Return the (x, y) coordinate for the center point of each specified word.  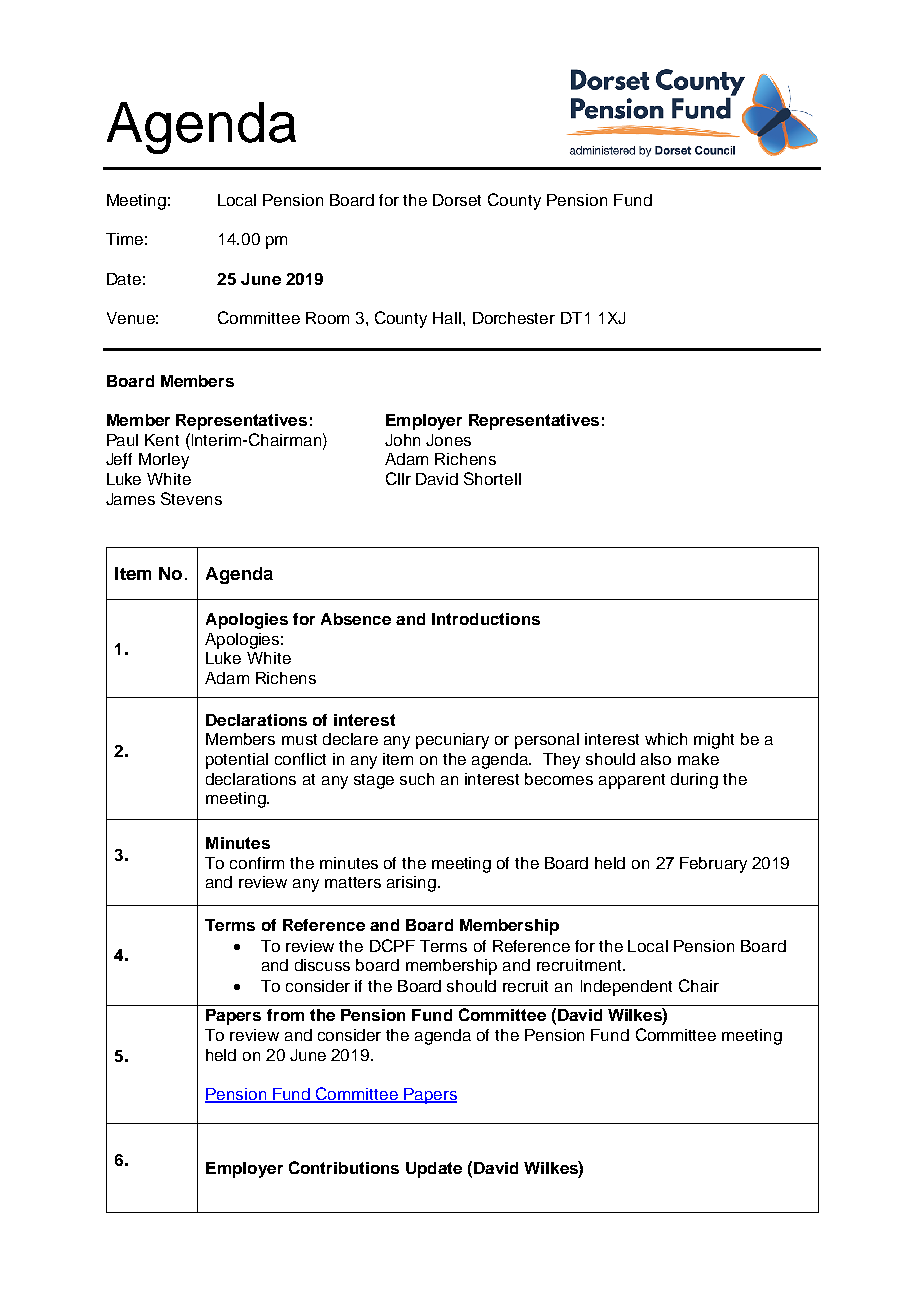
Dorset (457, 200)
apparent (632, 781)
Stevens (191, 498)
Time (124, 239)
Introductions (486, 619)
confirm (257, 863)
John (402, 440)
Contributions (344, 1167)
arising (411, 884)
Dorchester (514, 318)
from (285, 1015)
